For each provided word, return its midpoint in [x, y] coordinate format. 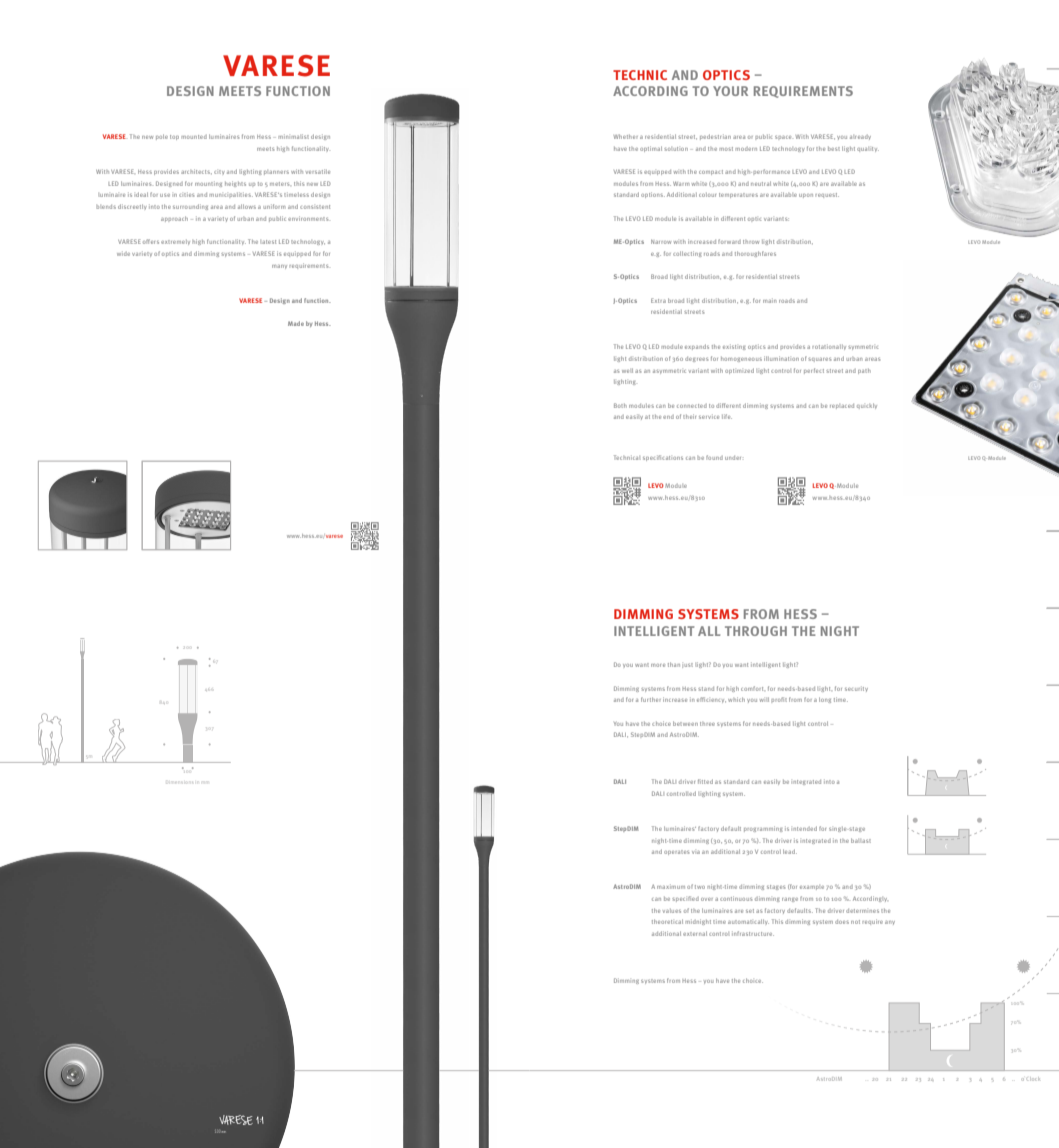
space [783, 137]
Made [296, 323]
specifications [663, 458]
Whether [626, 136]
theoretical [667, 921]
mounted [194, 137]
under [733, 458]
